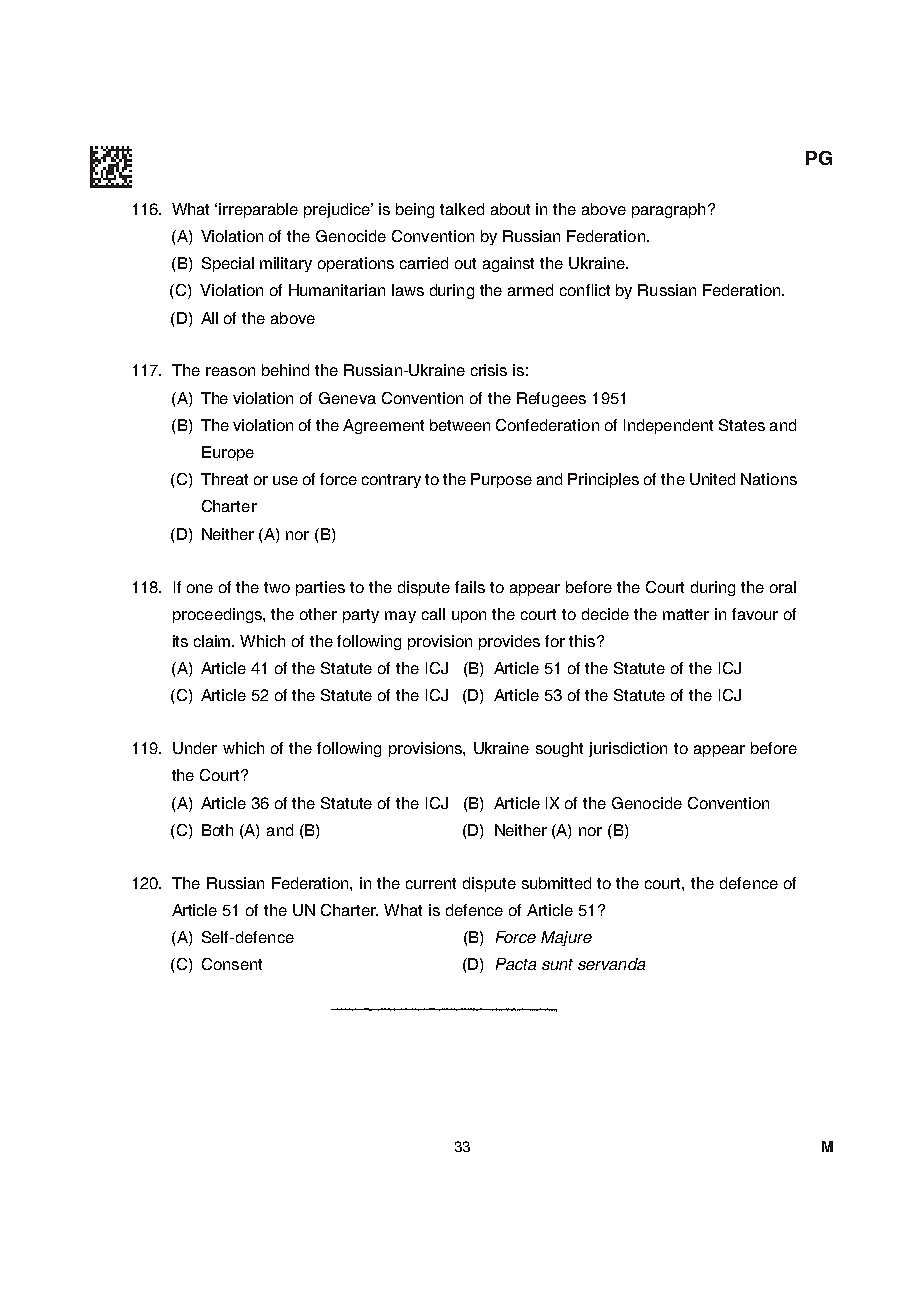 The height and width of the screenshot is (1308, 924). Describe the element at coordinates (668, 210) in the screenshot. I see `paragraph` at that location.
